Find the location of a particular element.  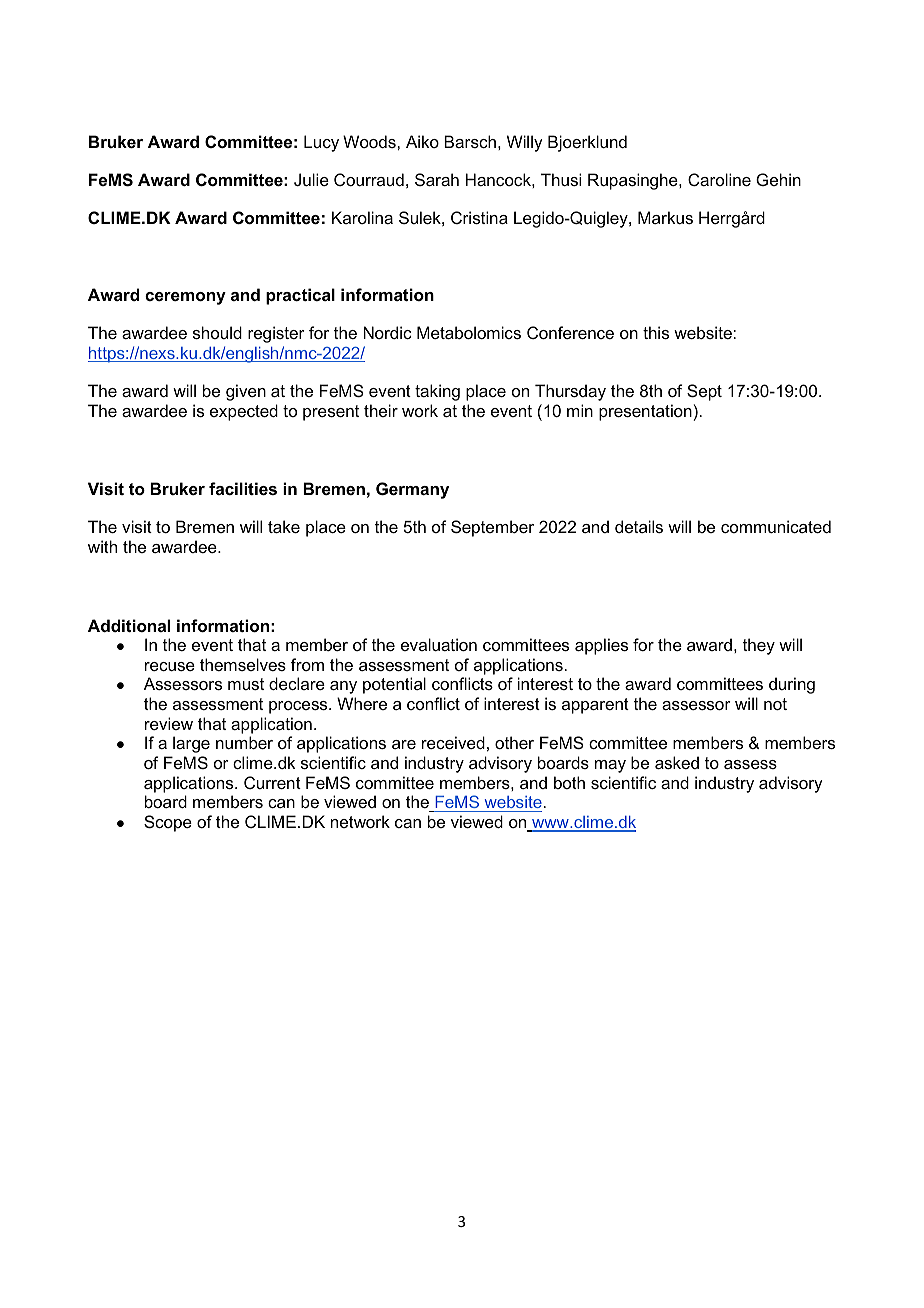

they is located at coordinates (759, 646).
